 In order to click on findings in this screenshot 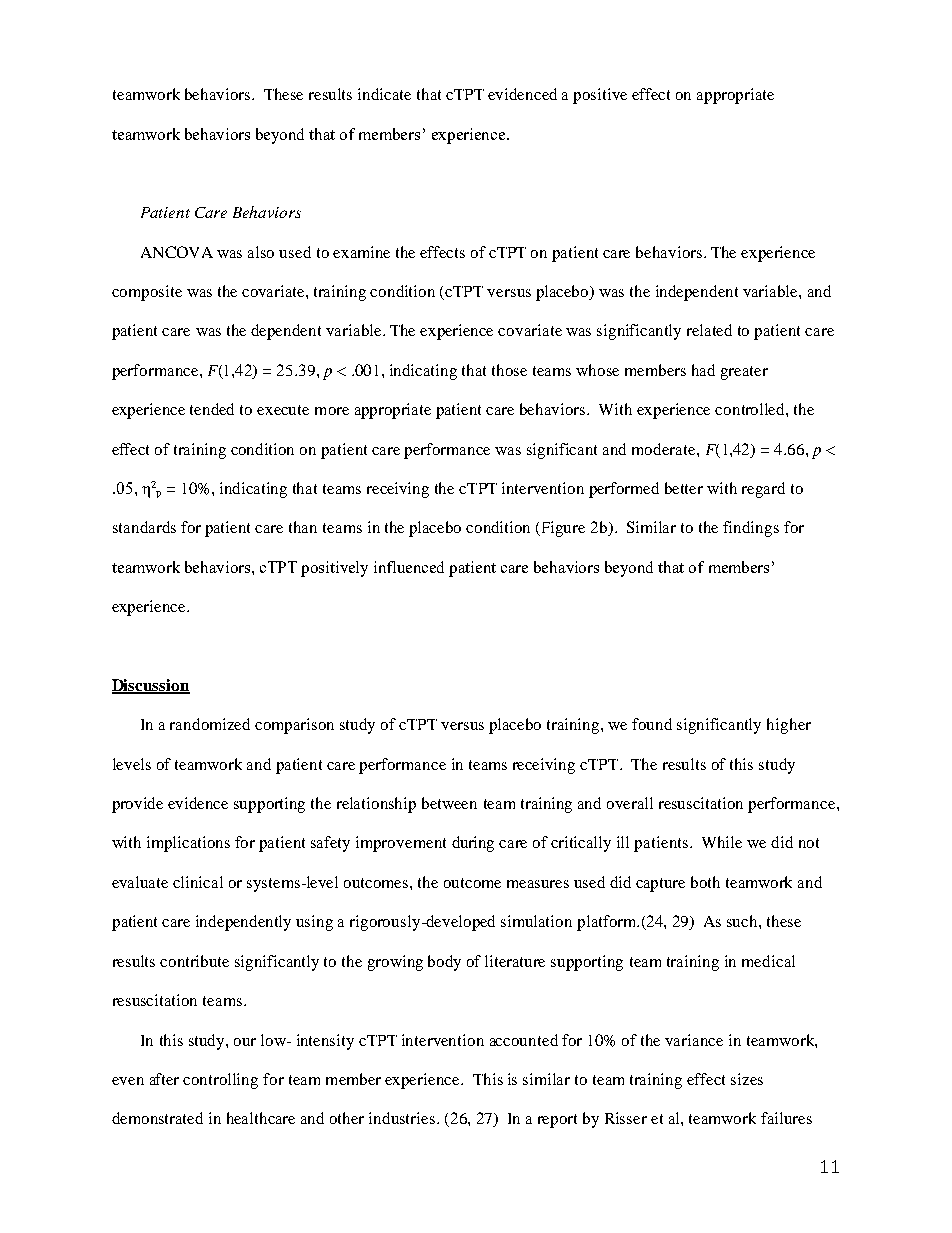, I will do `click(751, 529)`.
